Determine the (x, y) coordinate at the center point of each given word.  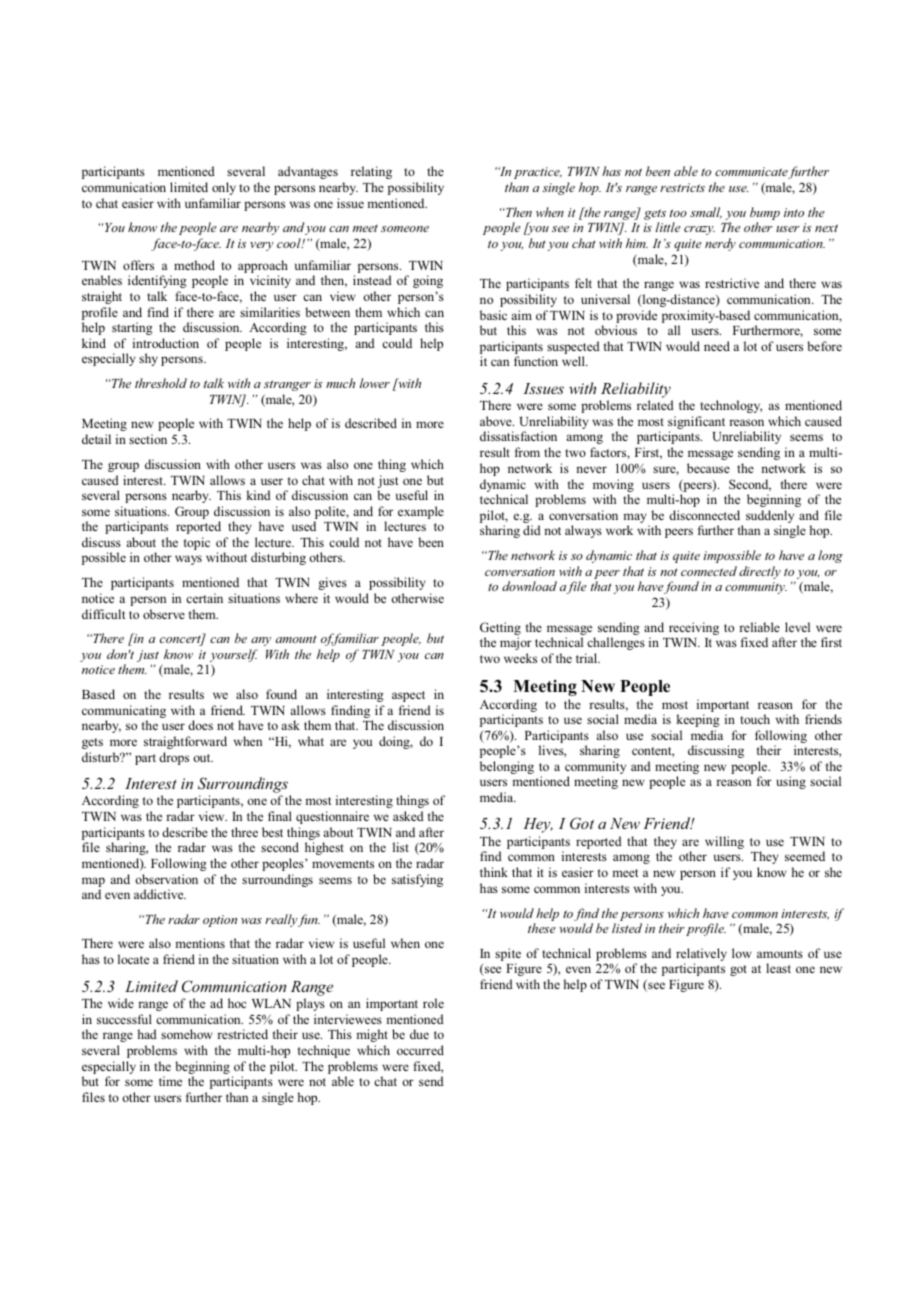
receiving (694, 628)
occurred (420, 1050)
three (244, 832)
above (497, 421)
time (170, 1081)
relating (371, 172)
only (224, 188)
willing (724, 842)
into (794, 212)
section (148, 439)
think (494, 872)
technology (731, 406)
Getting (500, 630)
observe (164, 614)
